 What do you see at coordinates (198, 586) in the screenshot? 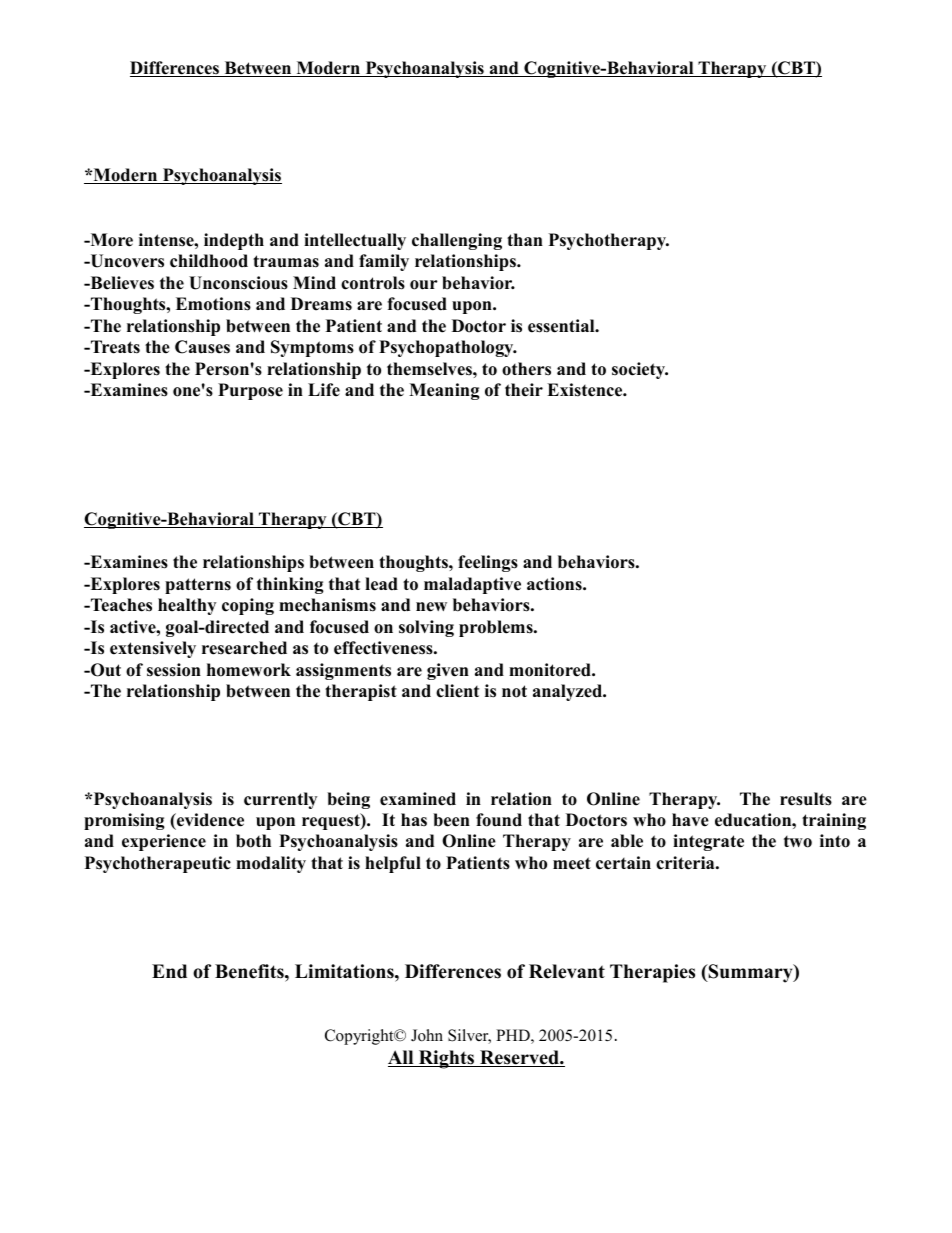
I see `patterns` at bounding box center [198, 586].
